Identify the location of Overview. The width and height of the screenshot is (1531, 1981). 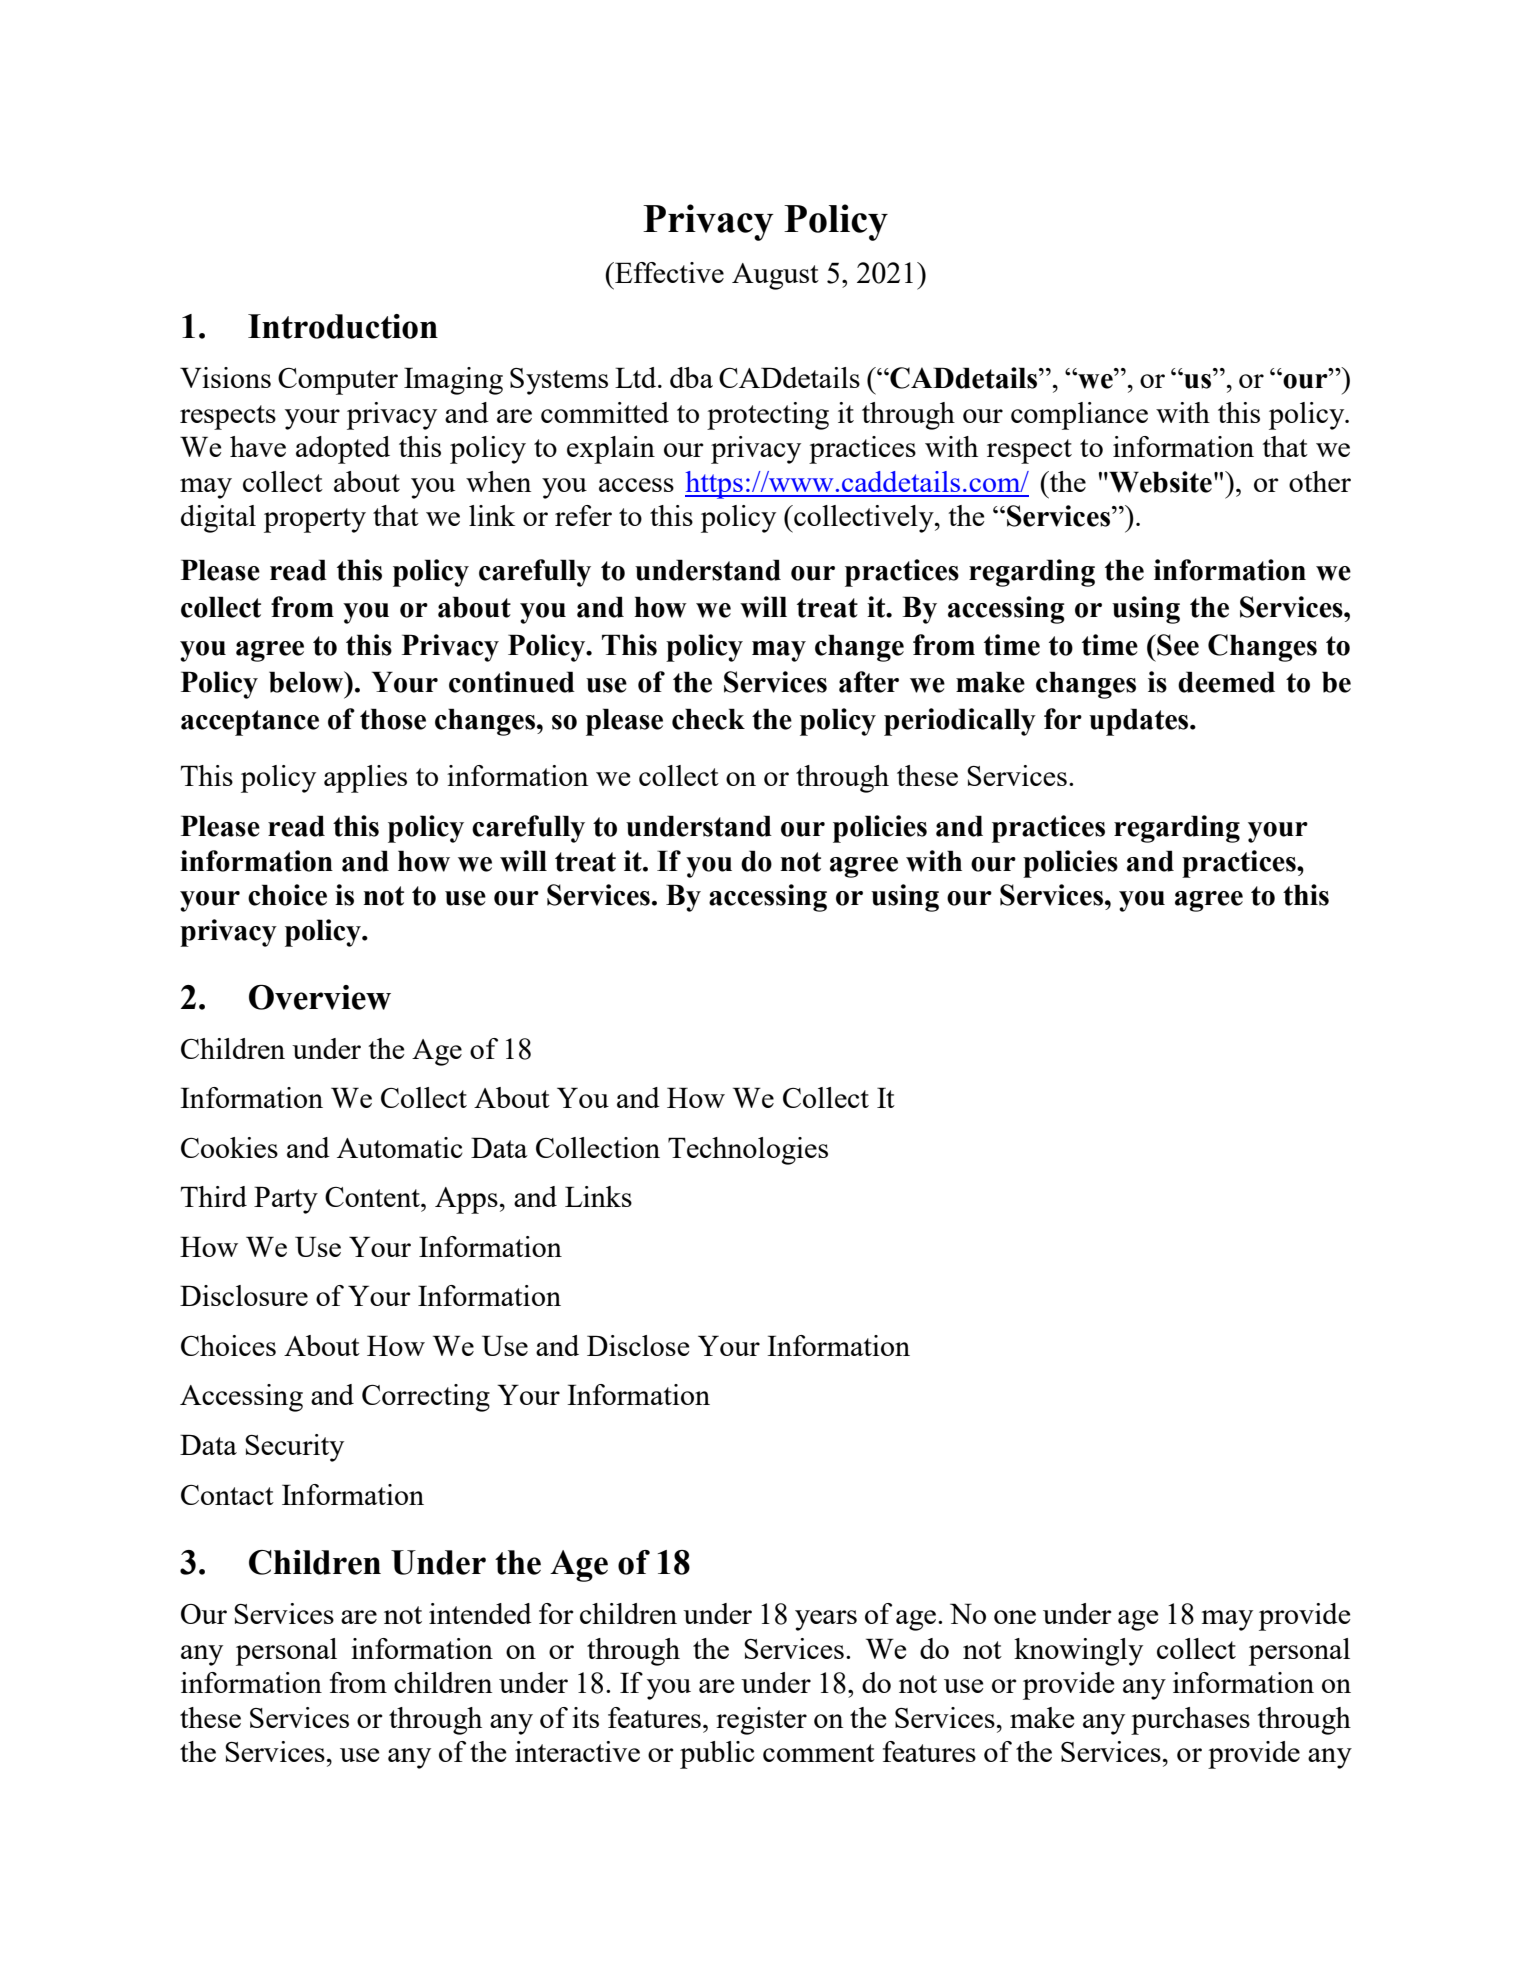
(320, 997).
